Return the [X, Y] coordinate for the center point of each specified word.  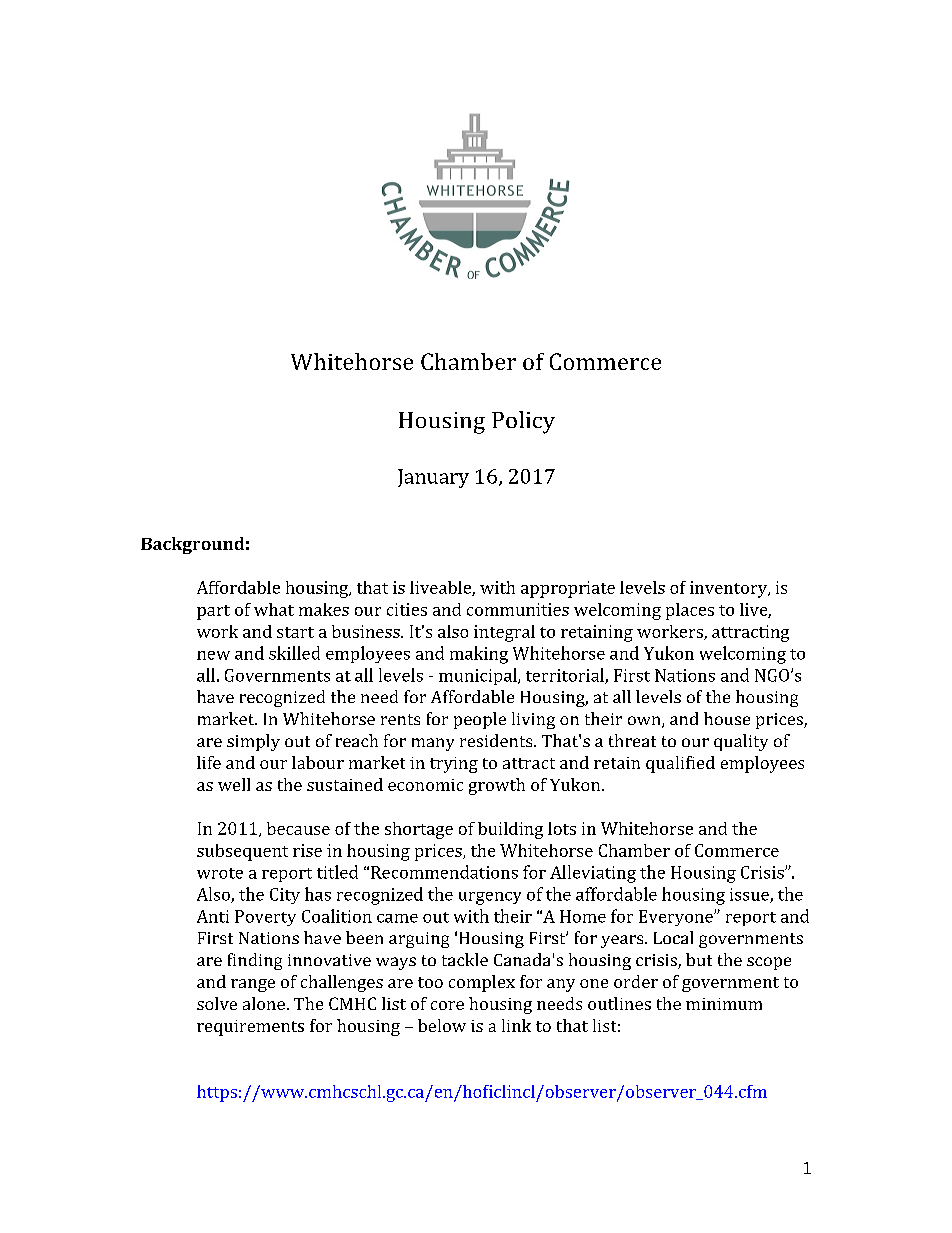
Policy [523, 422]
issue [750, 895]
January [433, 478]
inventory [730, 589]
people [480, 720]
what [274, 609]
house [727, 718]
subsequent [242, 852]
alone [264, 1003]
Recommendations [444, 872]
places [690, 611]
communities [518, 609]
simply [253, 742]
